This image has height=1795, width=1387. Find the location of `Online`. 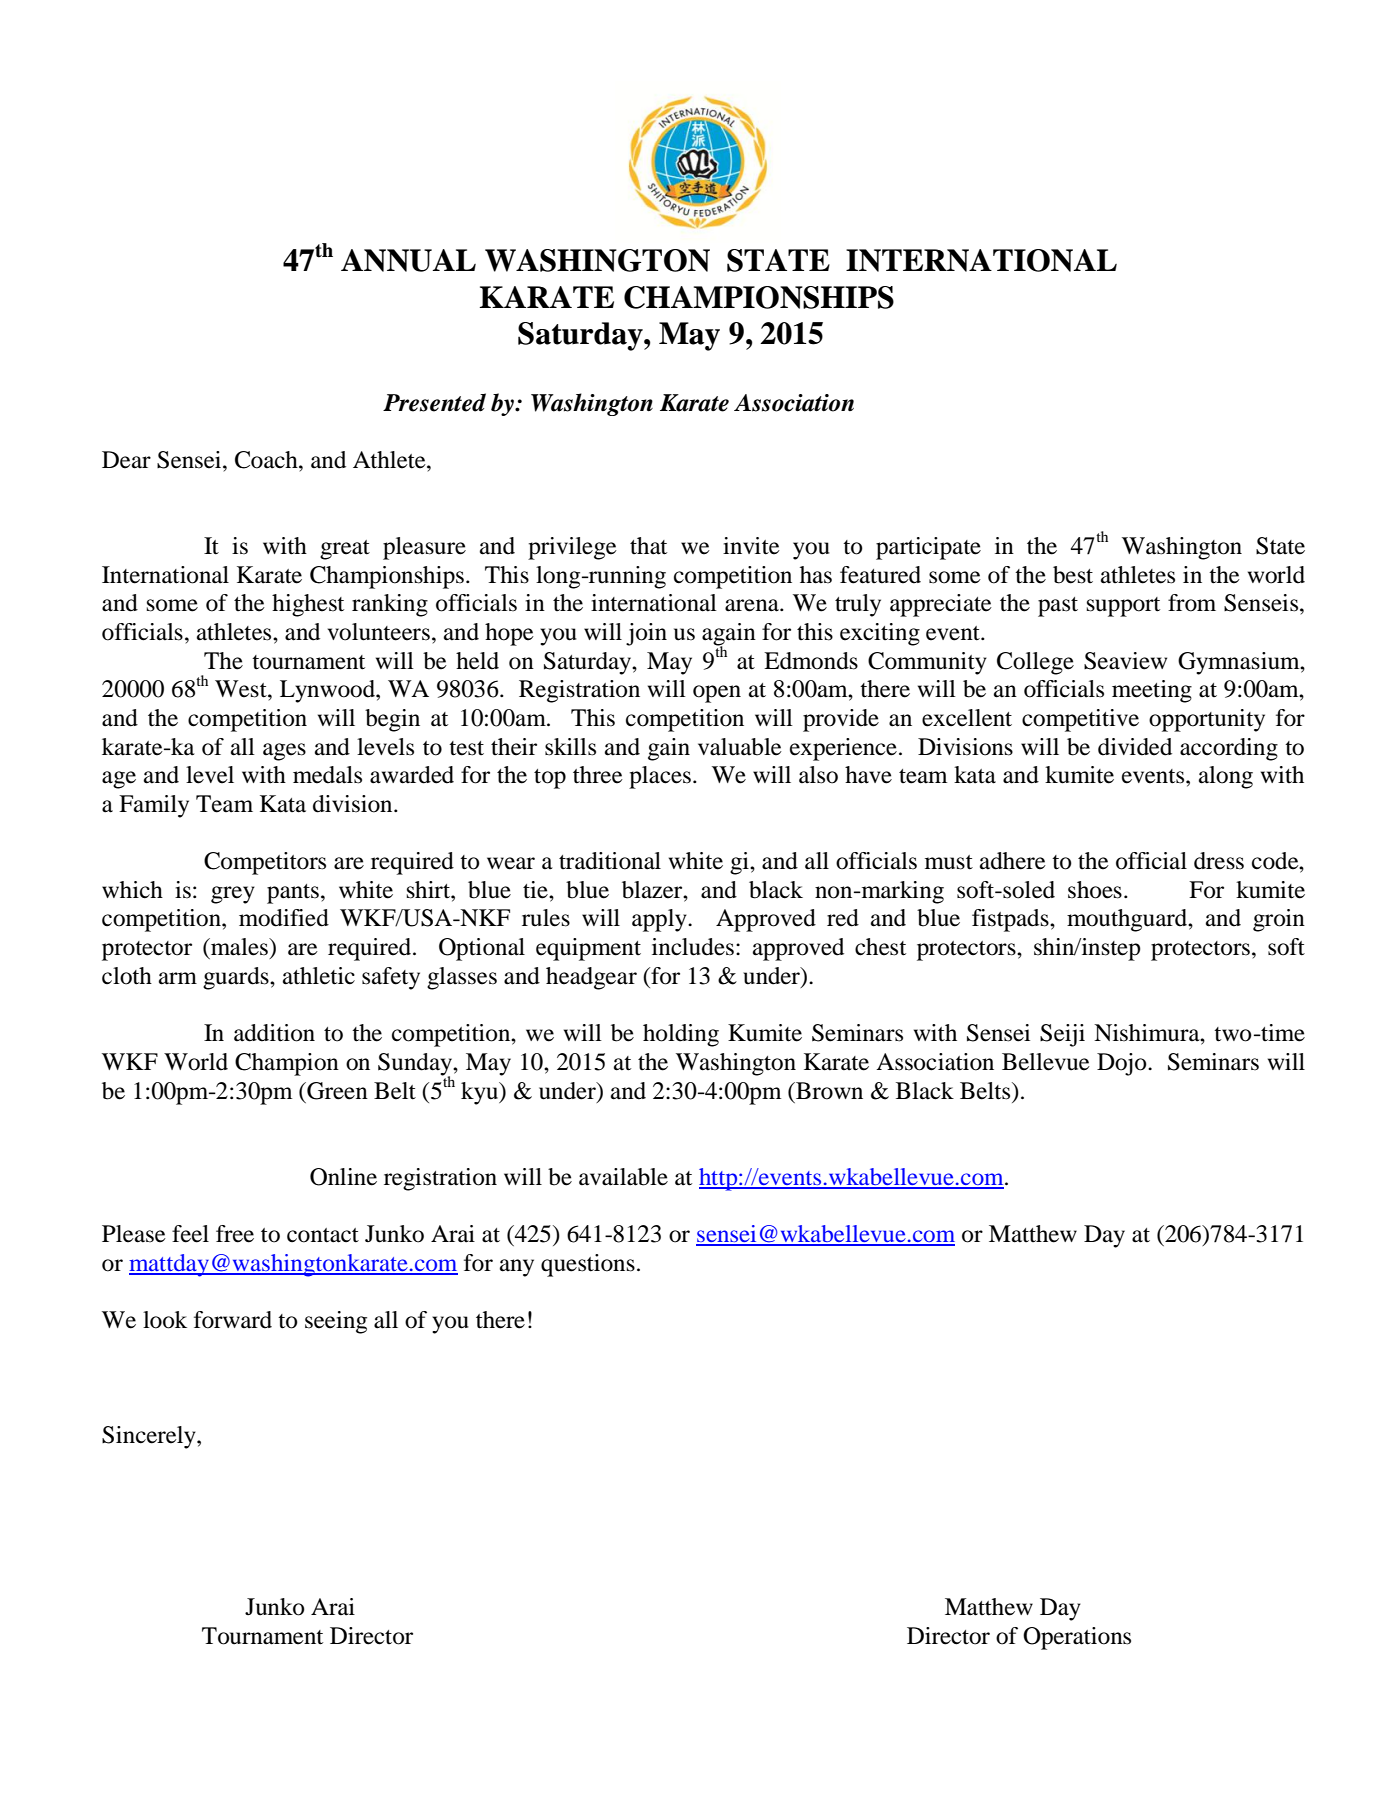

Online is located at coordinates (343, 1177).
